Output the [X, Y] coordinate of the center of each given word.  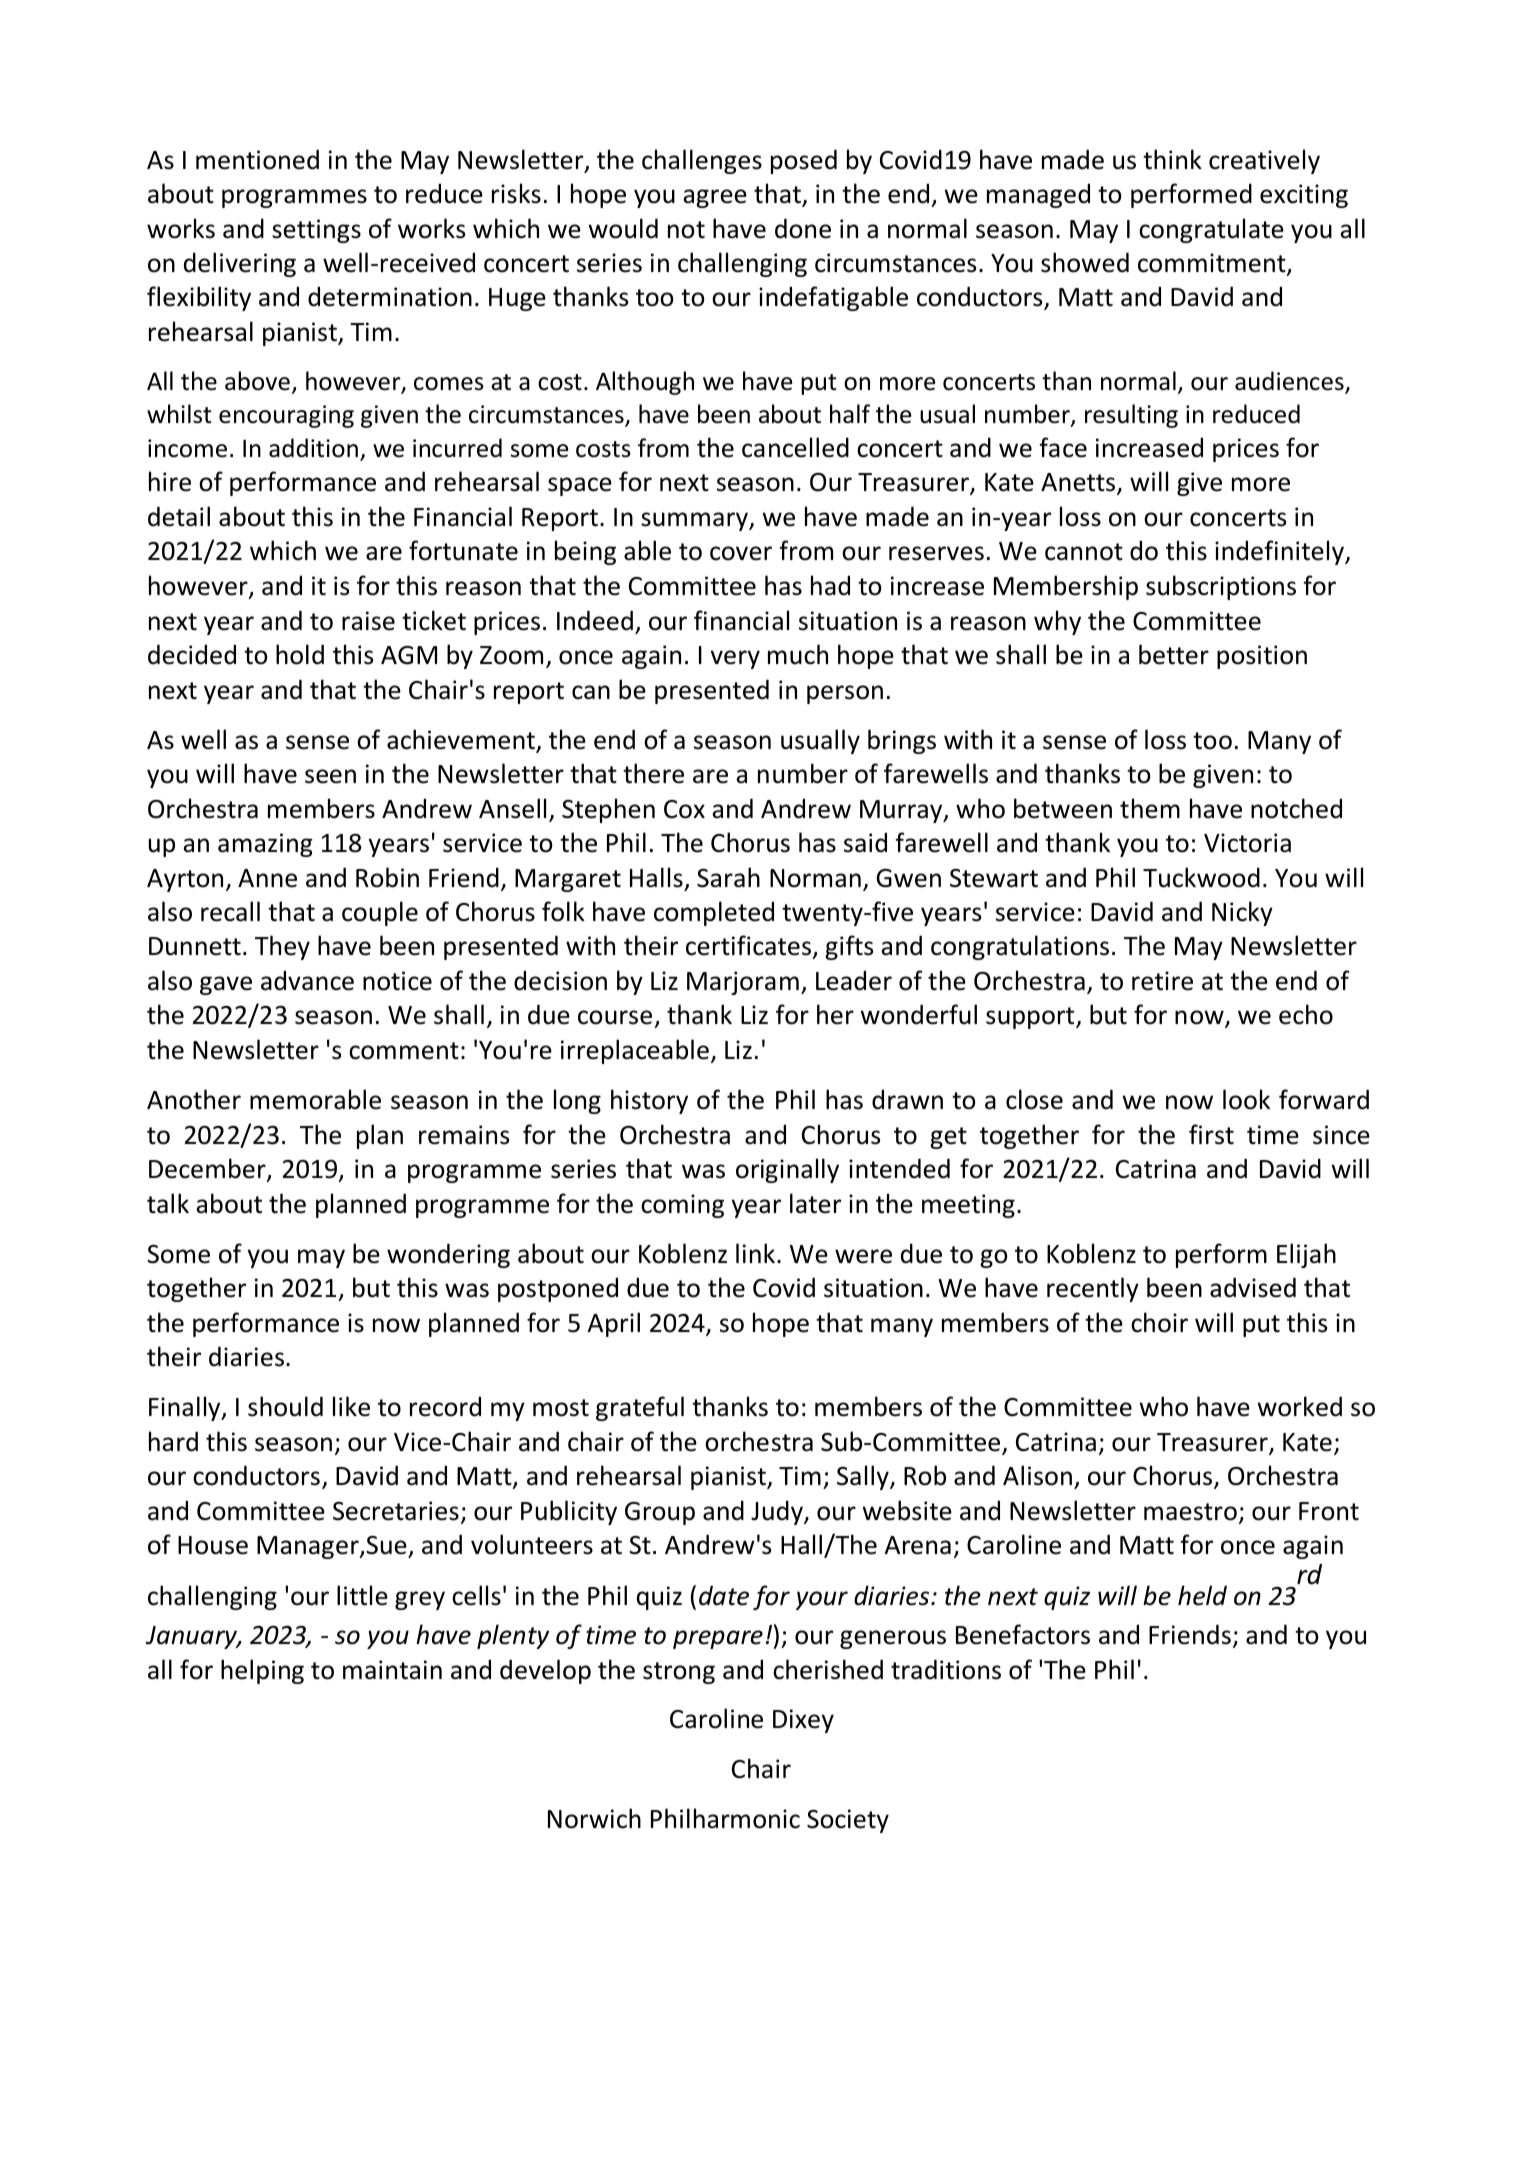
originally [787, 1170]
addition [313, 448]
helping [262, 1671]
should [285, 1406]
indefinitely [1281, 552]
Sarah [728, 877]
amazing [265, 845]
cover [741, 553]
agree [715, 198]
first [1211, 1134]
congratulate [1211, 230]
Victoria [1247, 843]
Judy [778, 1512]
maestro [1190, 1512]
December [208, 1169]
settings [316, 231]
